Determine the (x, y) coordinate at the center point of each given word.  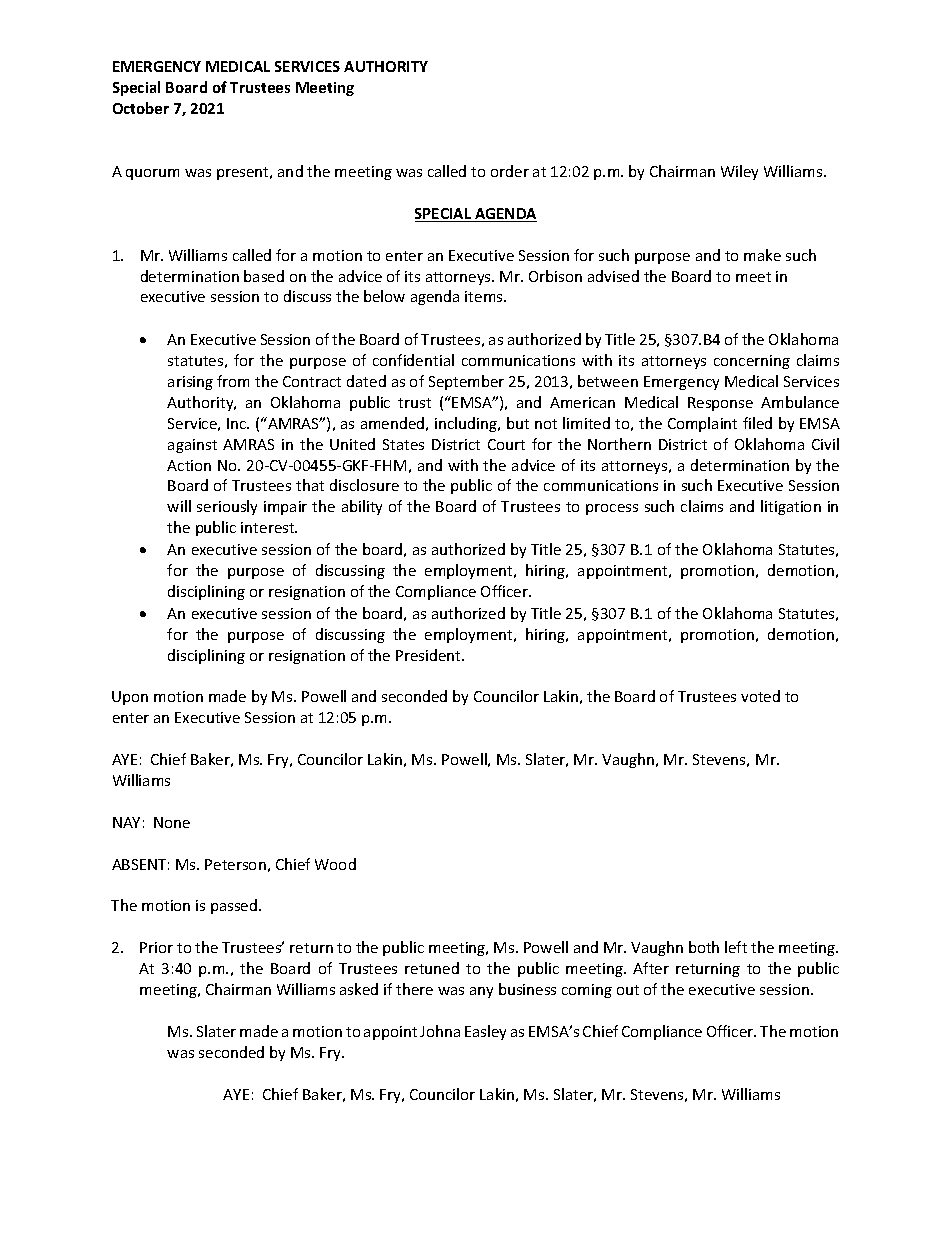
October (141, 108)
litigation (791, 507)
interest (269, 527)
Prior (156, 947)
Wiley (739, 172)
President (429, 655)
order (510, 171)
